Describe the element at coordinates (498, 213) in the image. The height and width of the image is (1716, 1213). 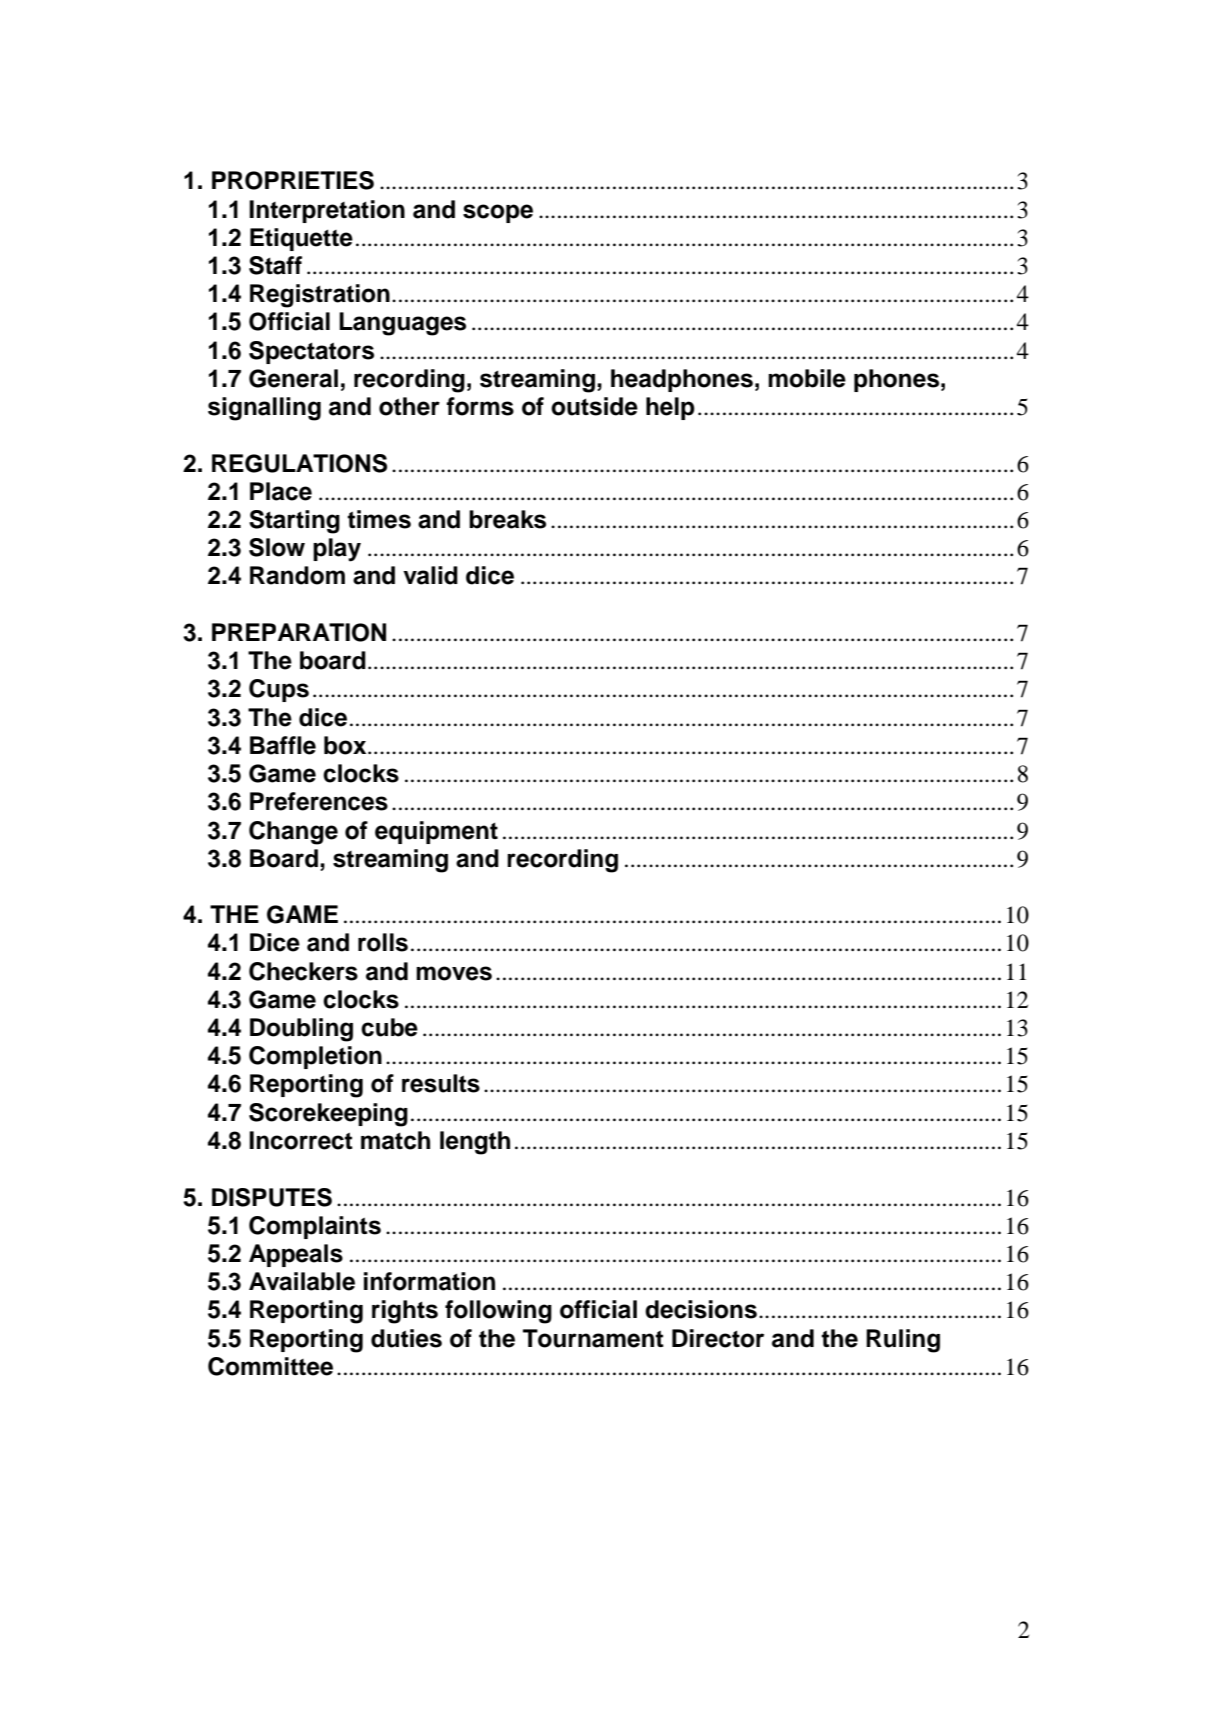
I see `scope` at that location.
